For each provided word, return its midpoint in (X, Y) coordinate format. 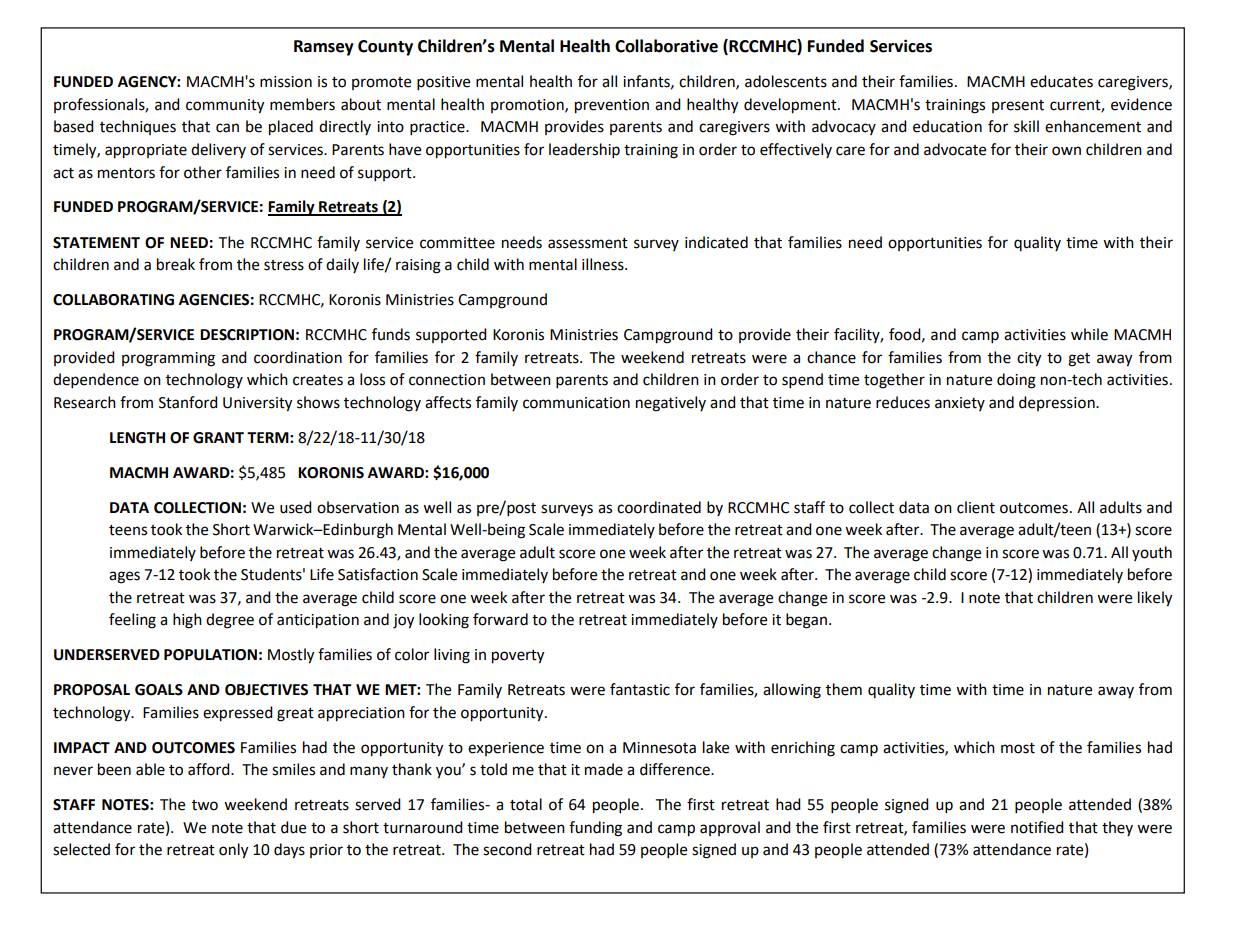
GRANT (218, 438)
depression (1058, 403)
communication (576, 403)
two (205, 805)
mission (286, 82)
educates (1061, 81)
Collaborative (666, 46)
